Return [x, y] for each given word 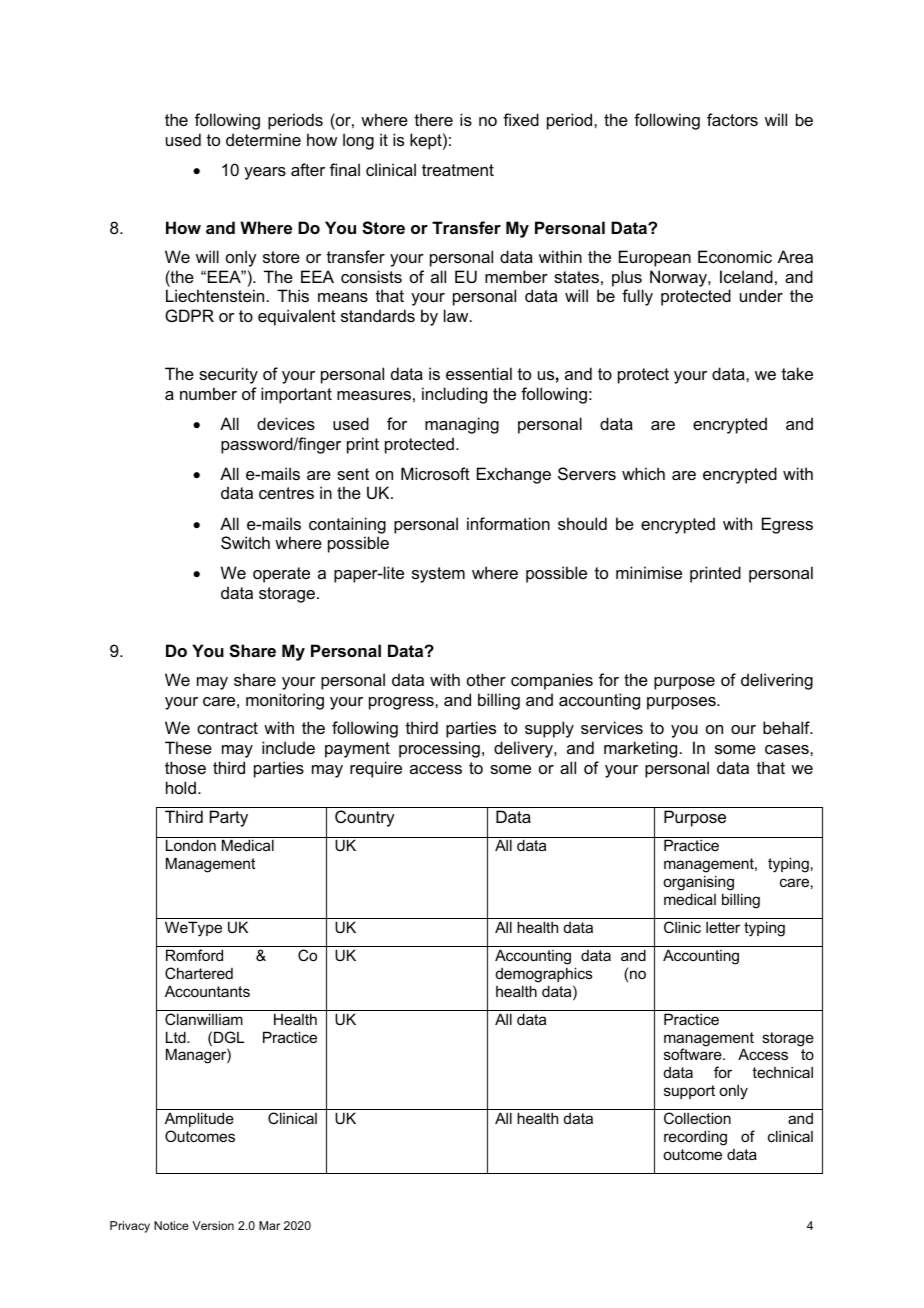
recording [695, 1138]
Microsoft [435, 473]
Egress [787, 525]
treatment [458, 170]
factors [732, 119]
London [191, 845]
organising [698, 883]
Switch [245, 542]
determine [263, 139]
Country [365, 818]
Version [213, 1225]
